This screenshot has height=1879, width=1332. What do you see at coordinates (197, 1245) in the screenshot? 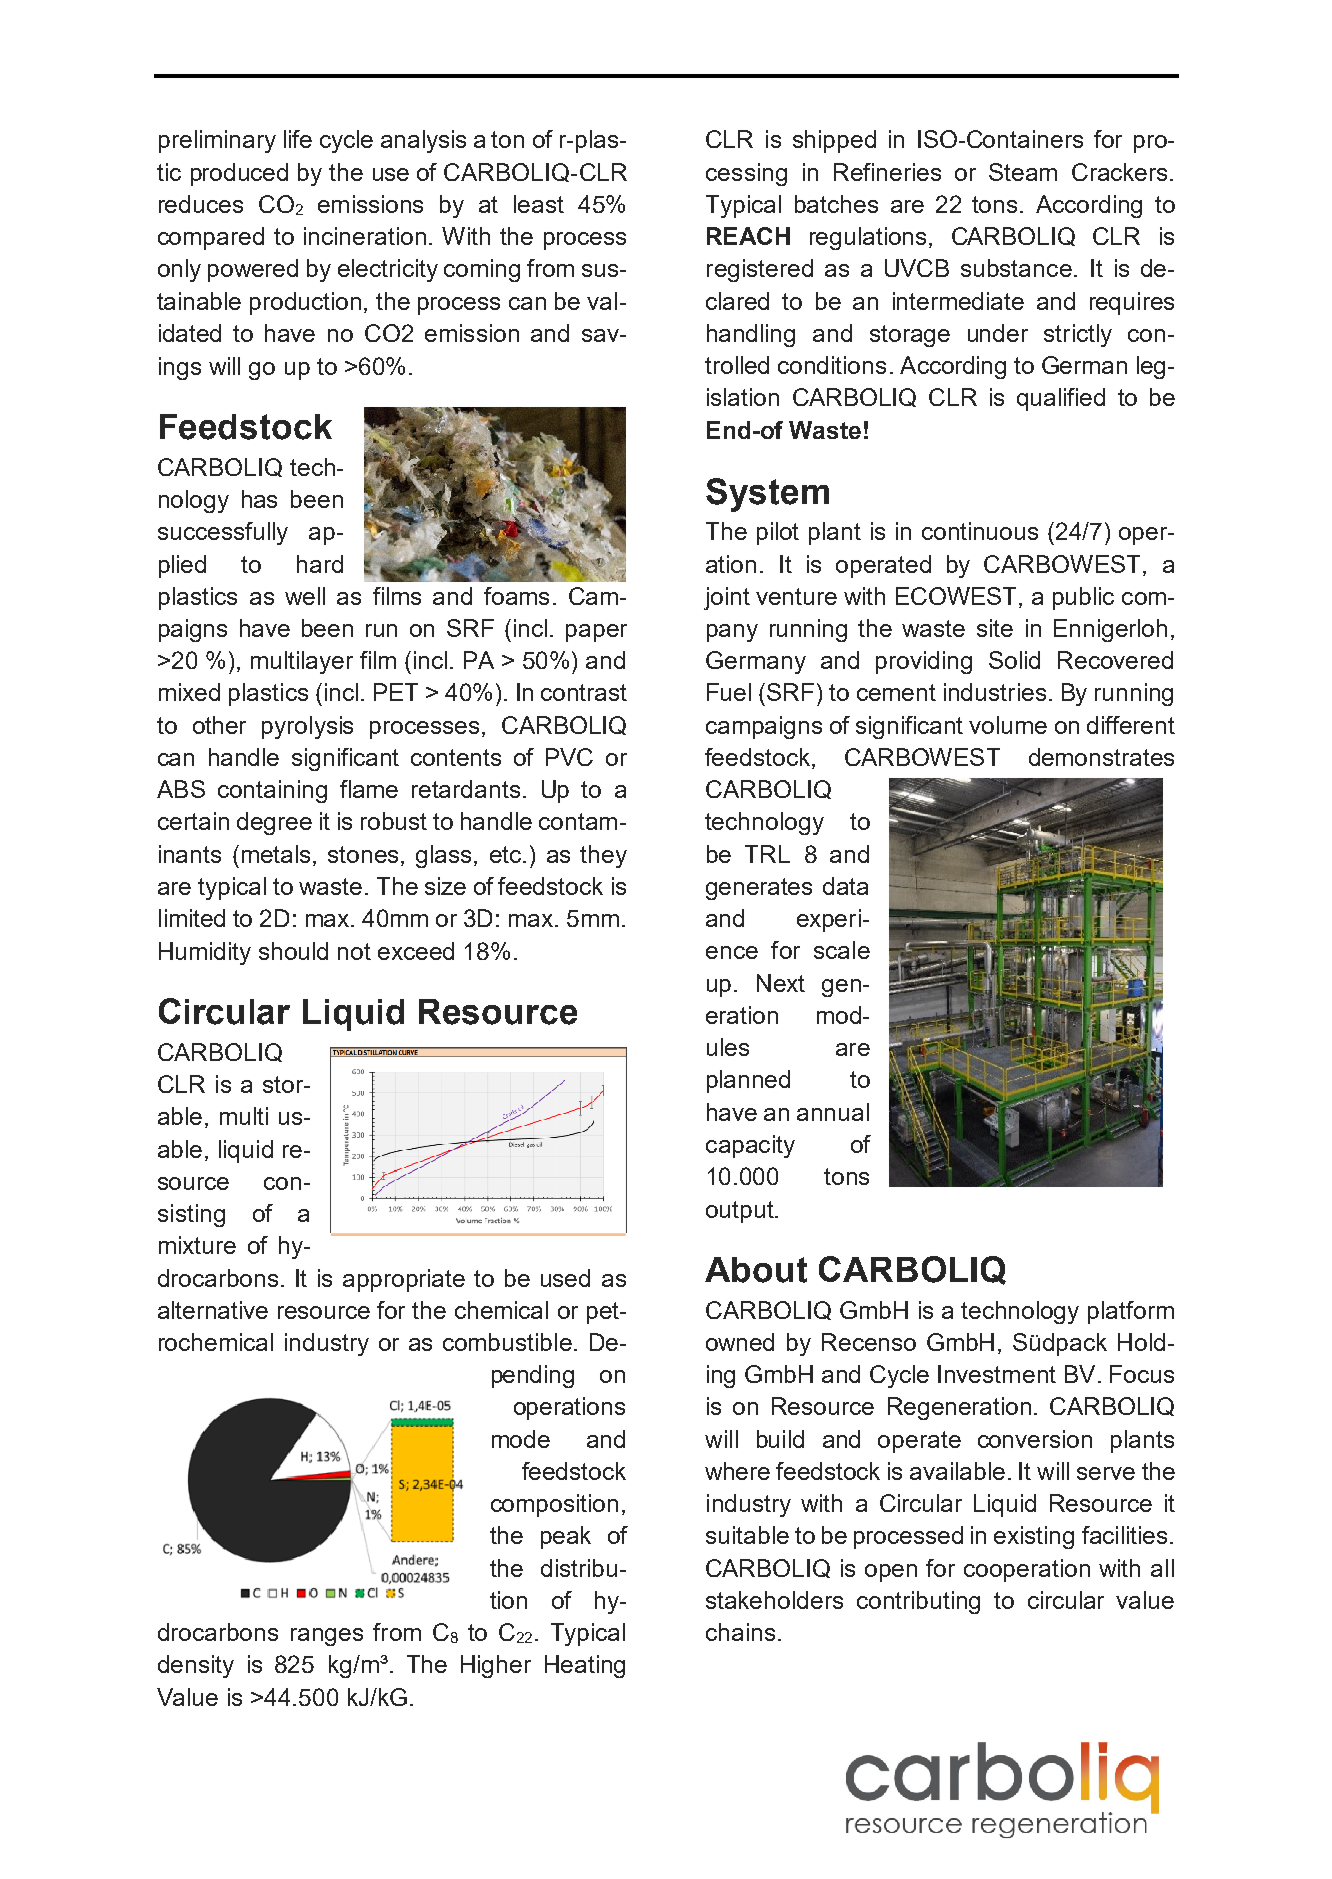
I see `mixture` at bounding box center [197, 1245].
